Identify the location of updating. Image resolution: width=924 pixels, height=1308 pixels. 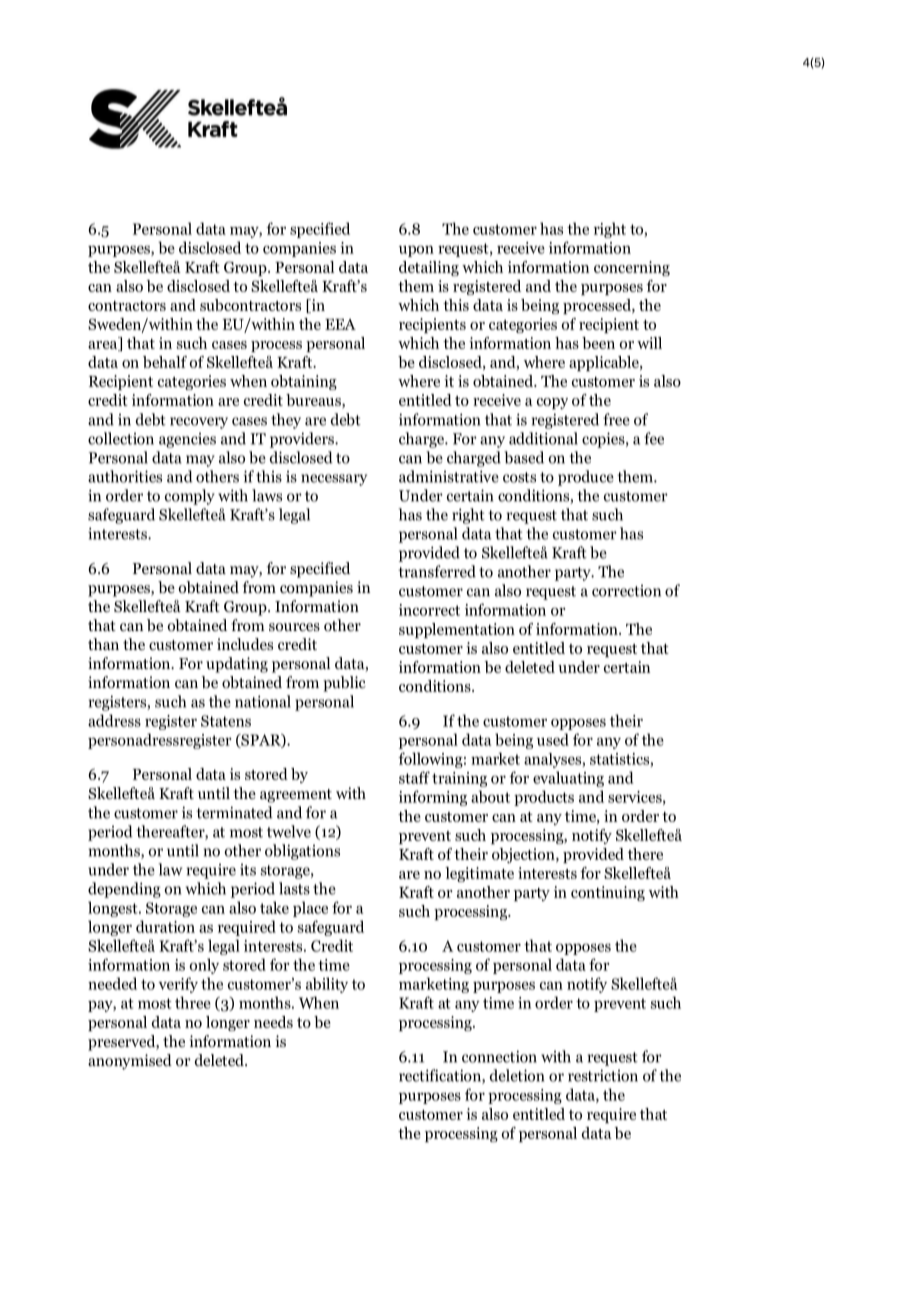
(237, 665).
